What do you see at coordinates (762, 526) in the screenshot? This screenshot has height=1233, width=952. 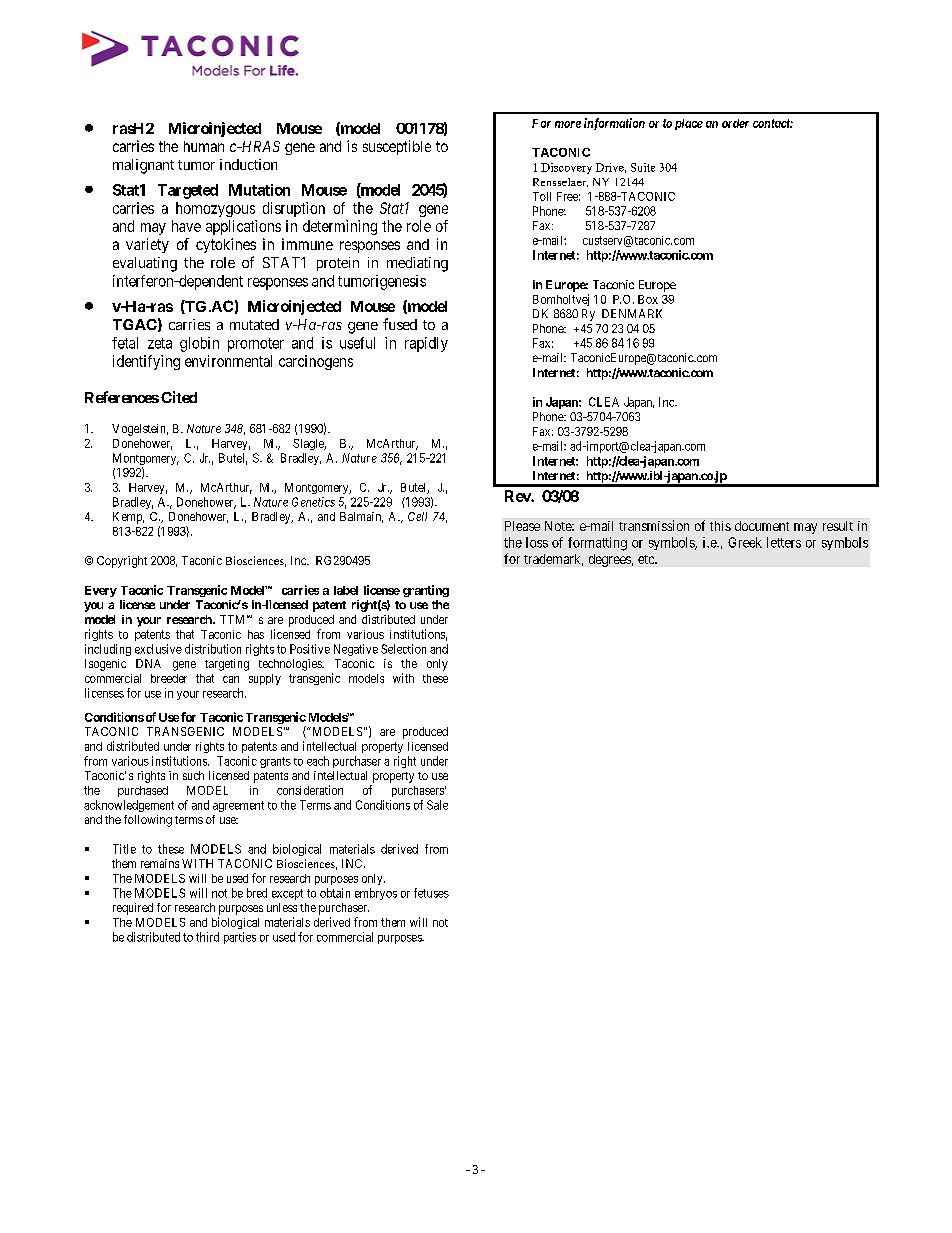 I see `document` at bounding box center [762, 526].
